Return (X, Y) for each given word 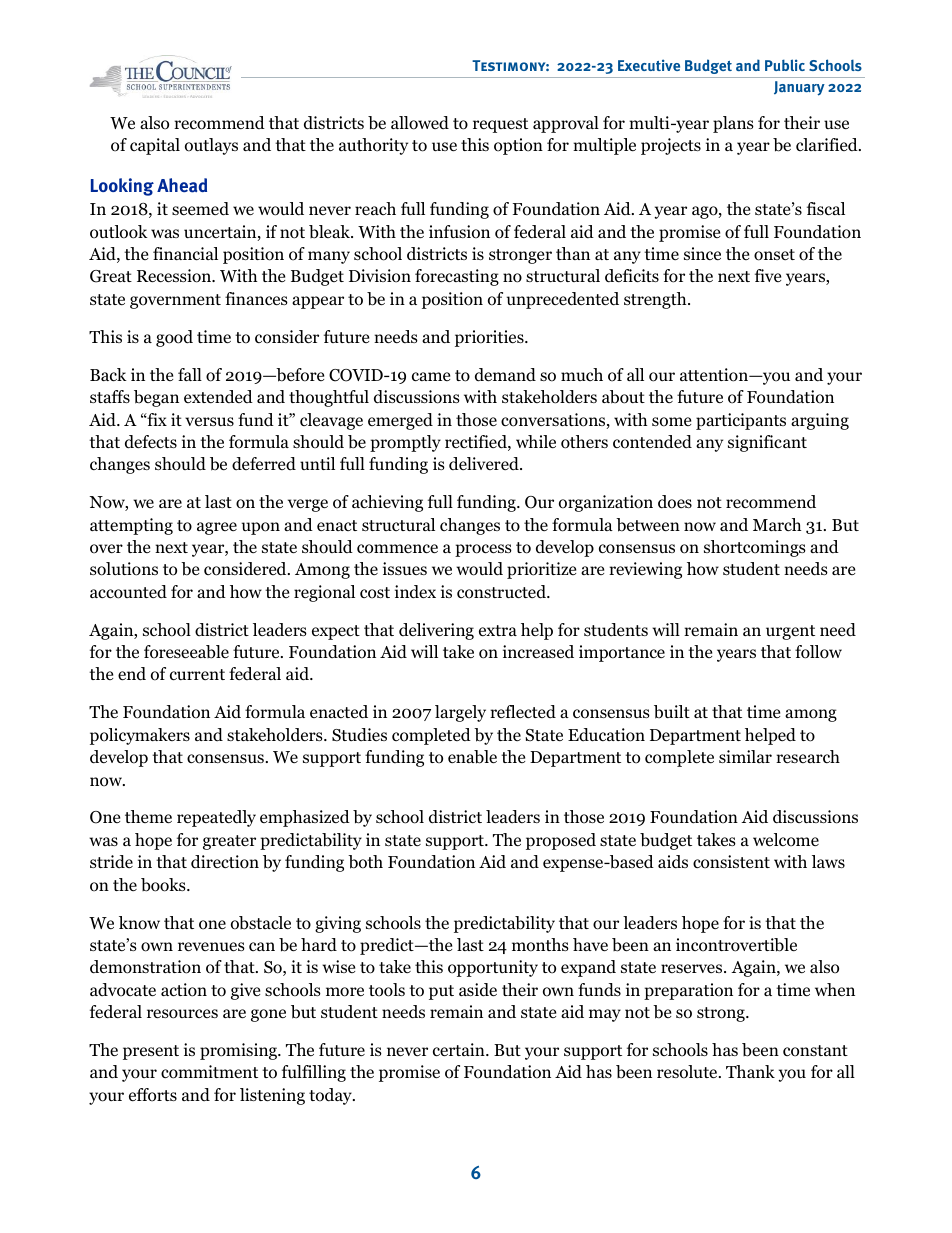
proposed (561, 841)
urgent (790, 632)
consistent (731, 862)
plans (733, 124)
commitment (209, 1072)
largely (460, 713)
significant (767, 443)
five (768, 275)
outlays (211, 146)
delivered (485, 464)
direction (225, 862)
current (197, 674)
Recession (175, 276)
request (500, 125)
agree (217, 528)
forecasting (457, 277)
